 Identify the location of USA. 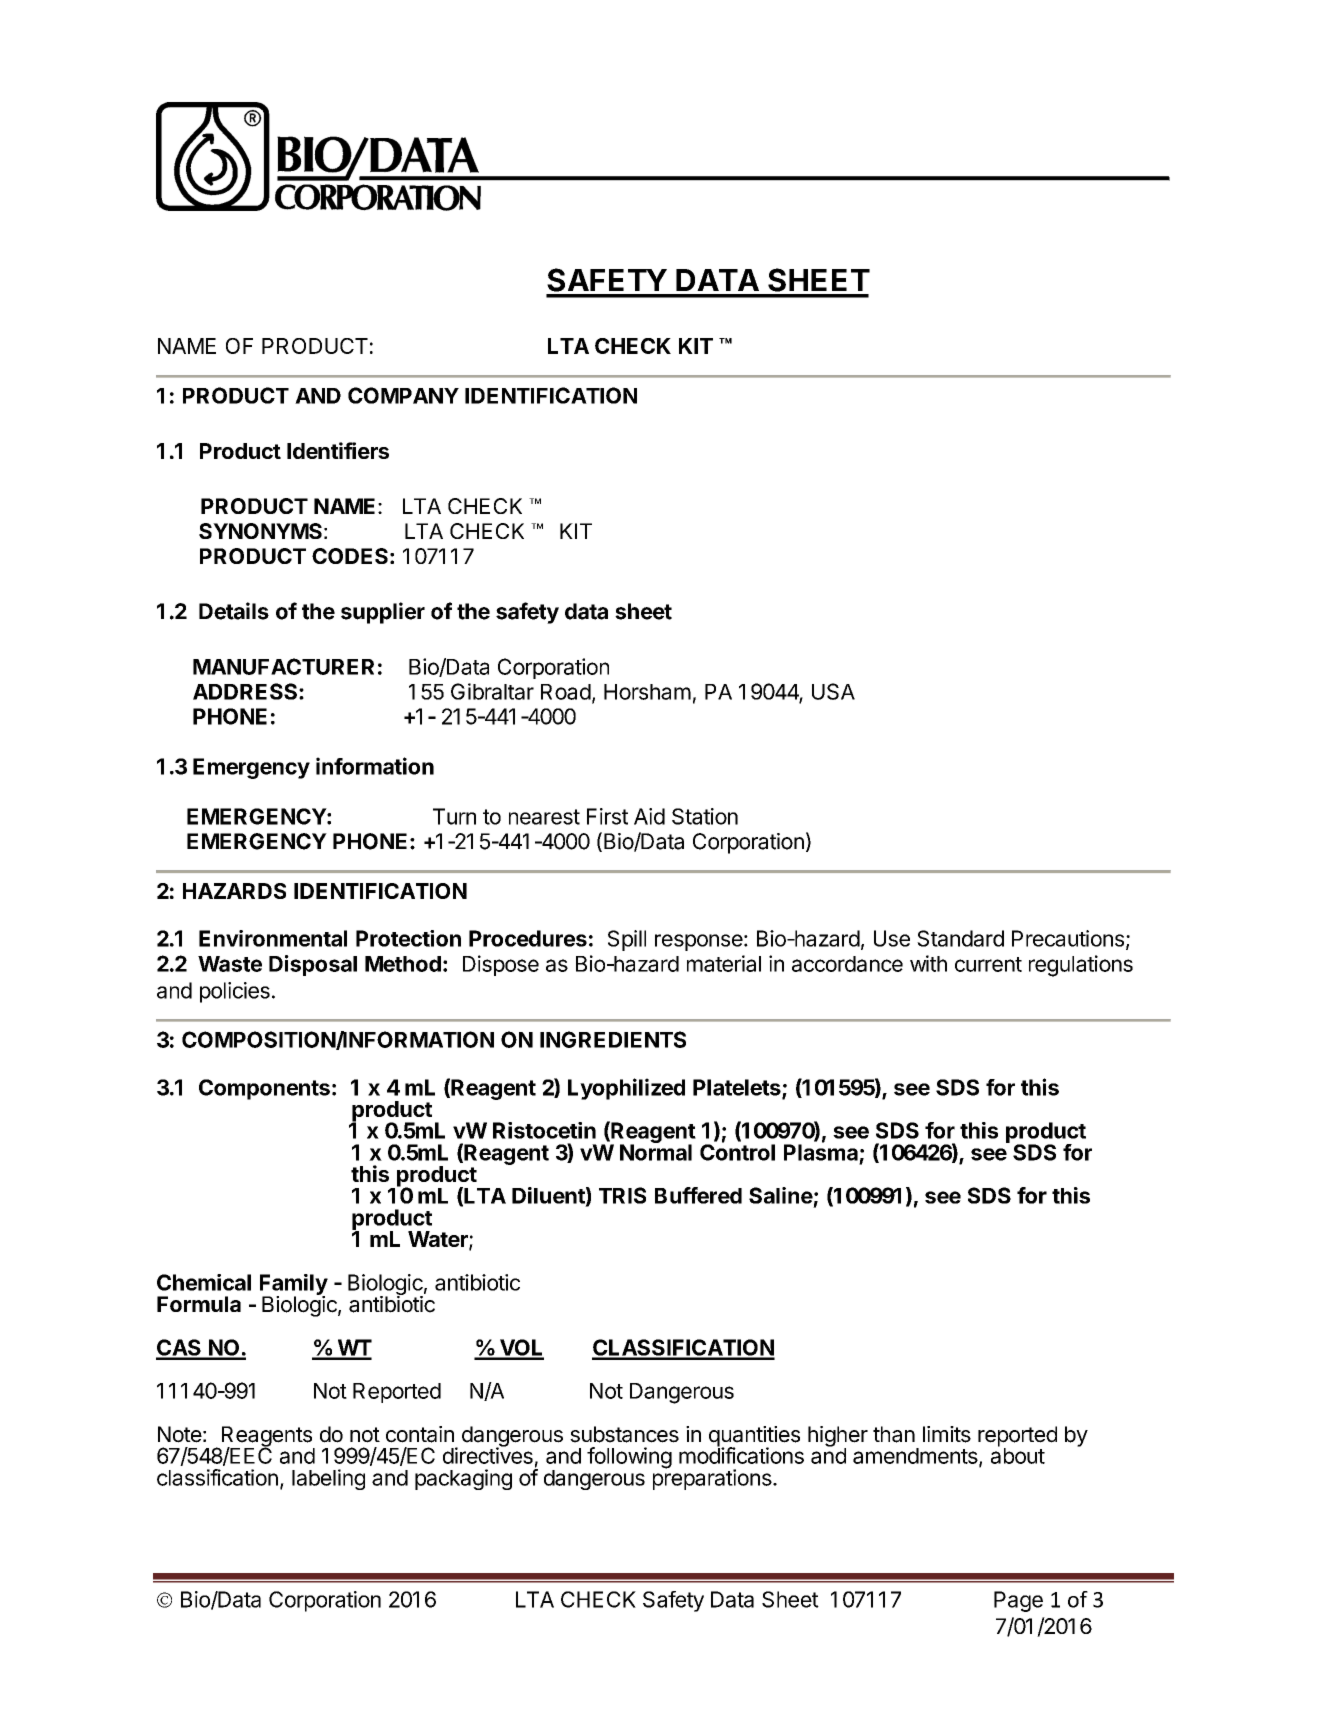
(833, 691).
